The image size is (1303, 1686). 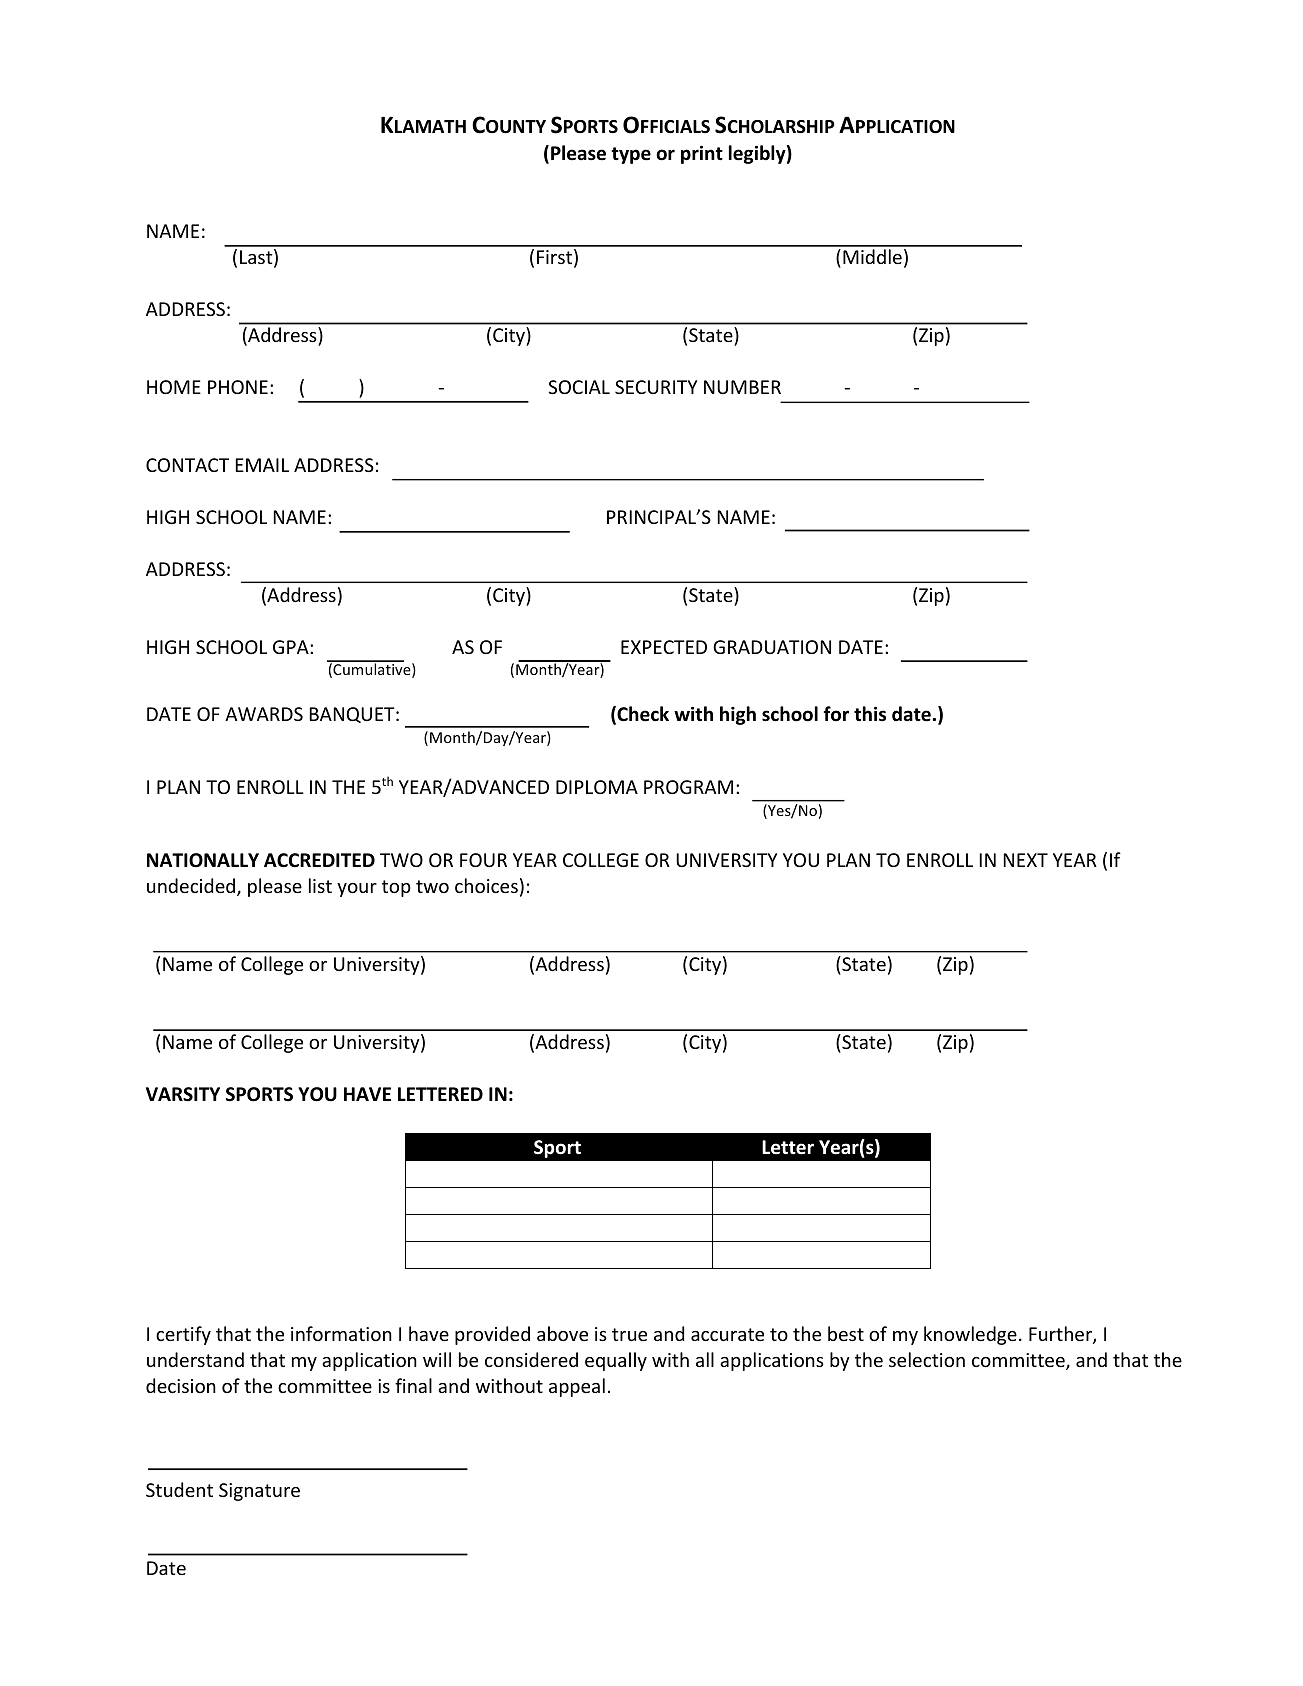 What do you see at coordinates (319, 860) in the screenshot?
I see `ACCREDITED` at bounding box center [319, 860].
